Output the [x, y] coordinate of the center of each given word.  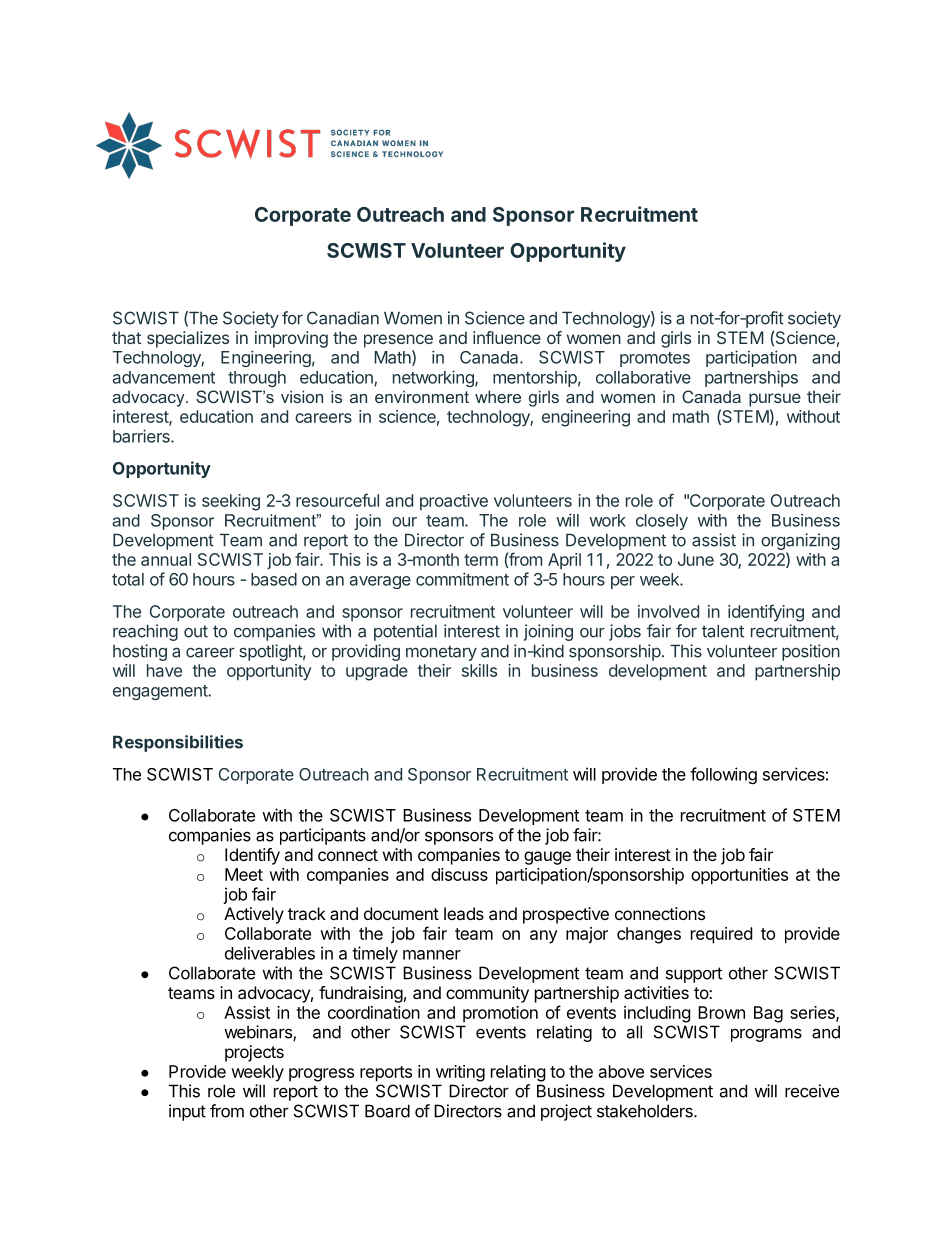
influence [507, 337]
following [723, 775]
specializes [188, 339]
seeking [231, 502]
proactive [454, 502]
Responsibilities [178, 743]
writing [460, 1073]
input [187, 1112]
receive [812, 1091]
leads [464, 913]
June [696, 559]
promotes [655, 359]
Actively [254, 915]
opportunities [739, 876]
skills [479, 670]
